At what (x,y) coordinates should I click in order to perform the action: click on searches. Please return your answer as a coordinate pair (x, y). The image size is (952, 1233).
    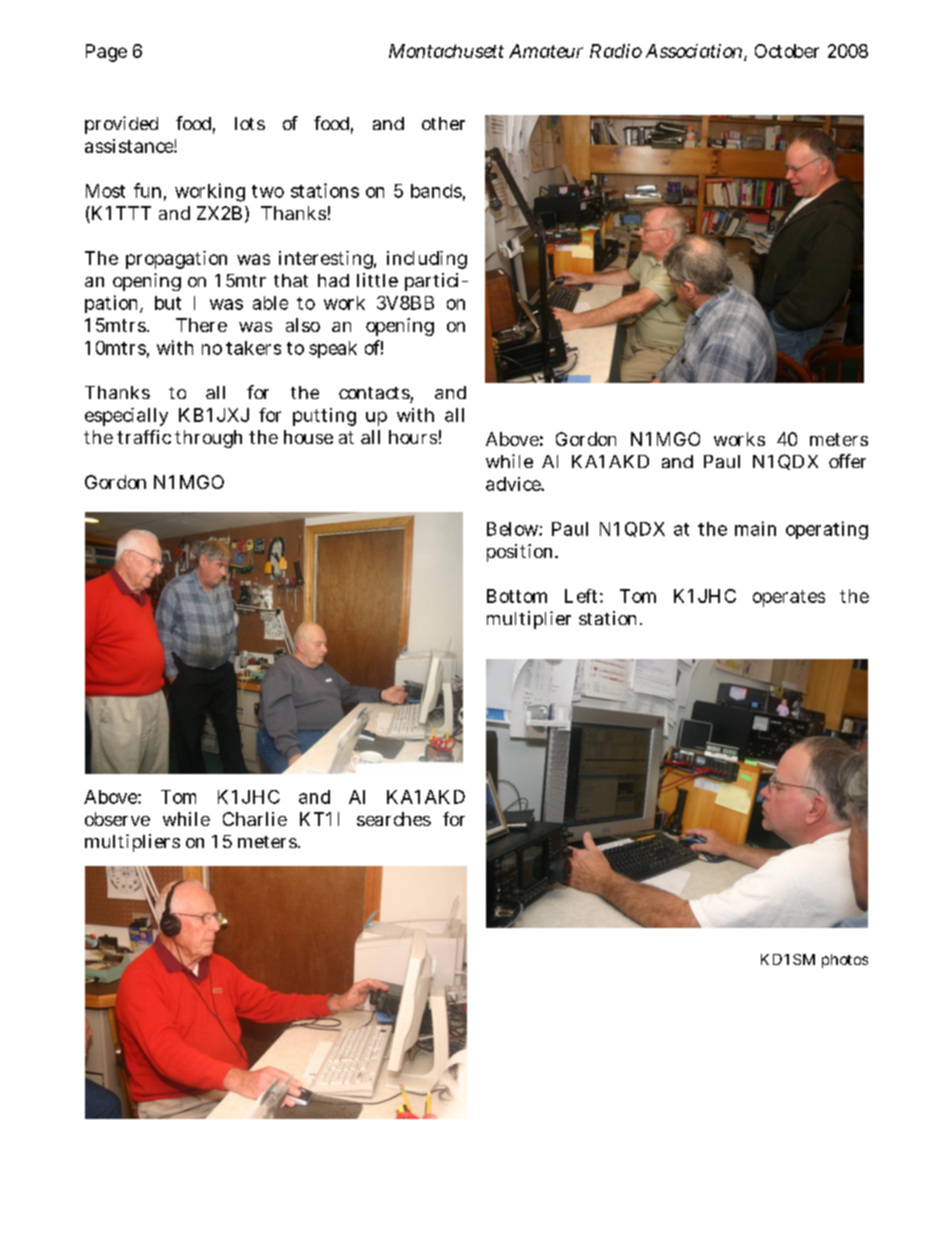
    Looking at the image, I should click on (394, 819).
